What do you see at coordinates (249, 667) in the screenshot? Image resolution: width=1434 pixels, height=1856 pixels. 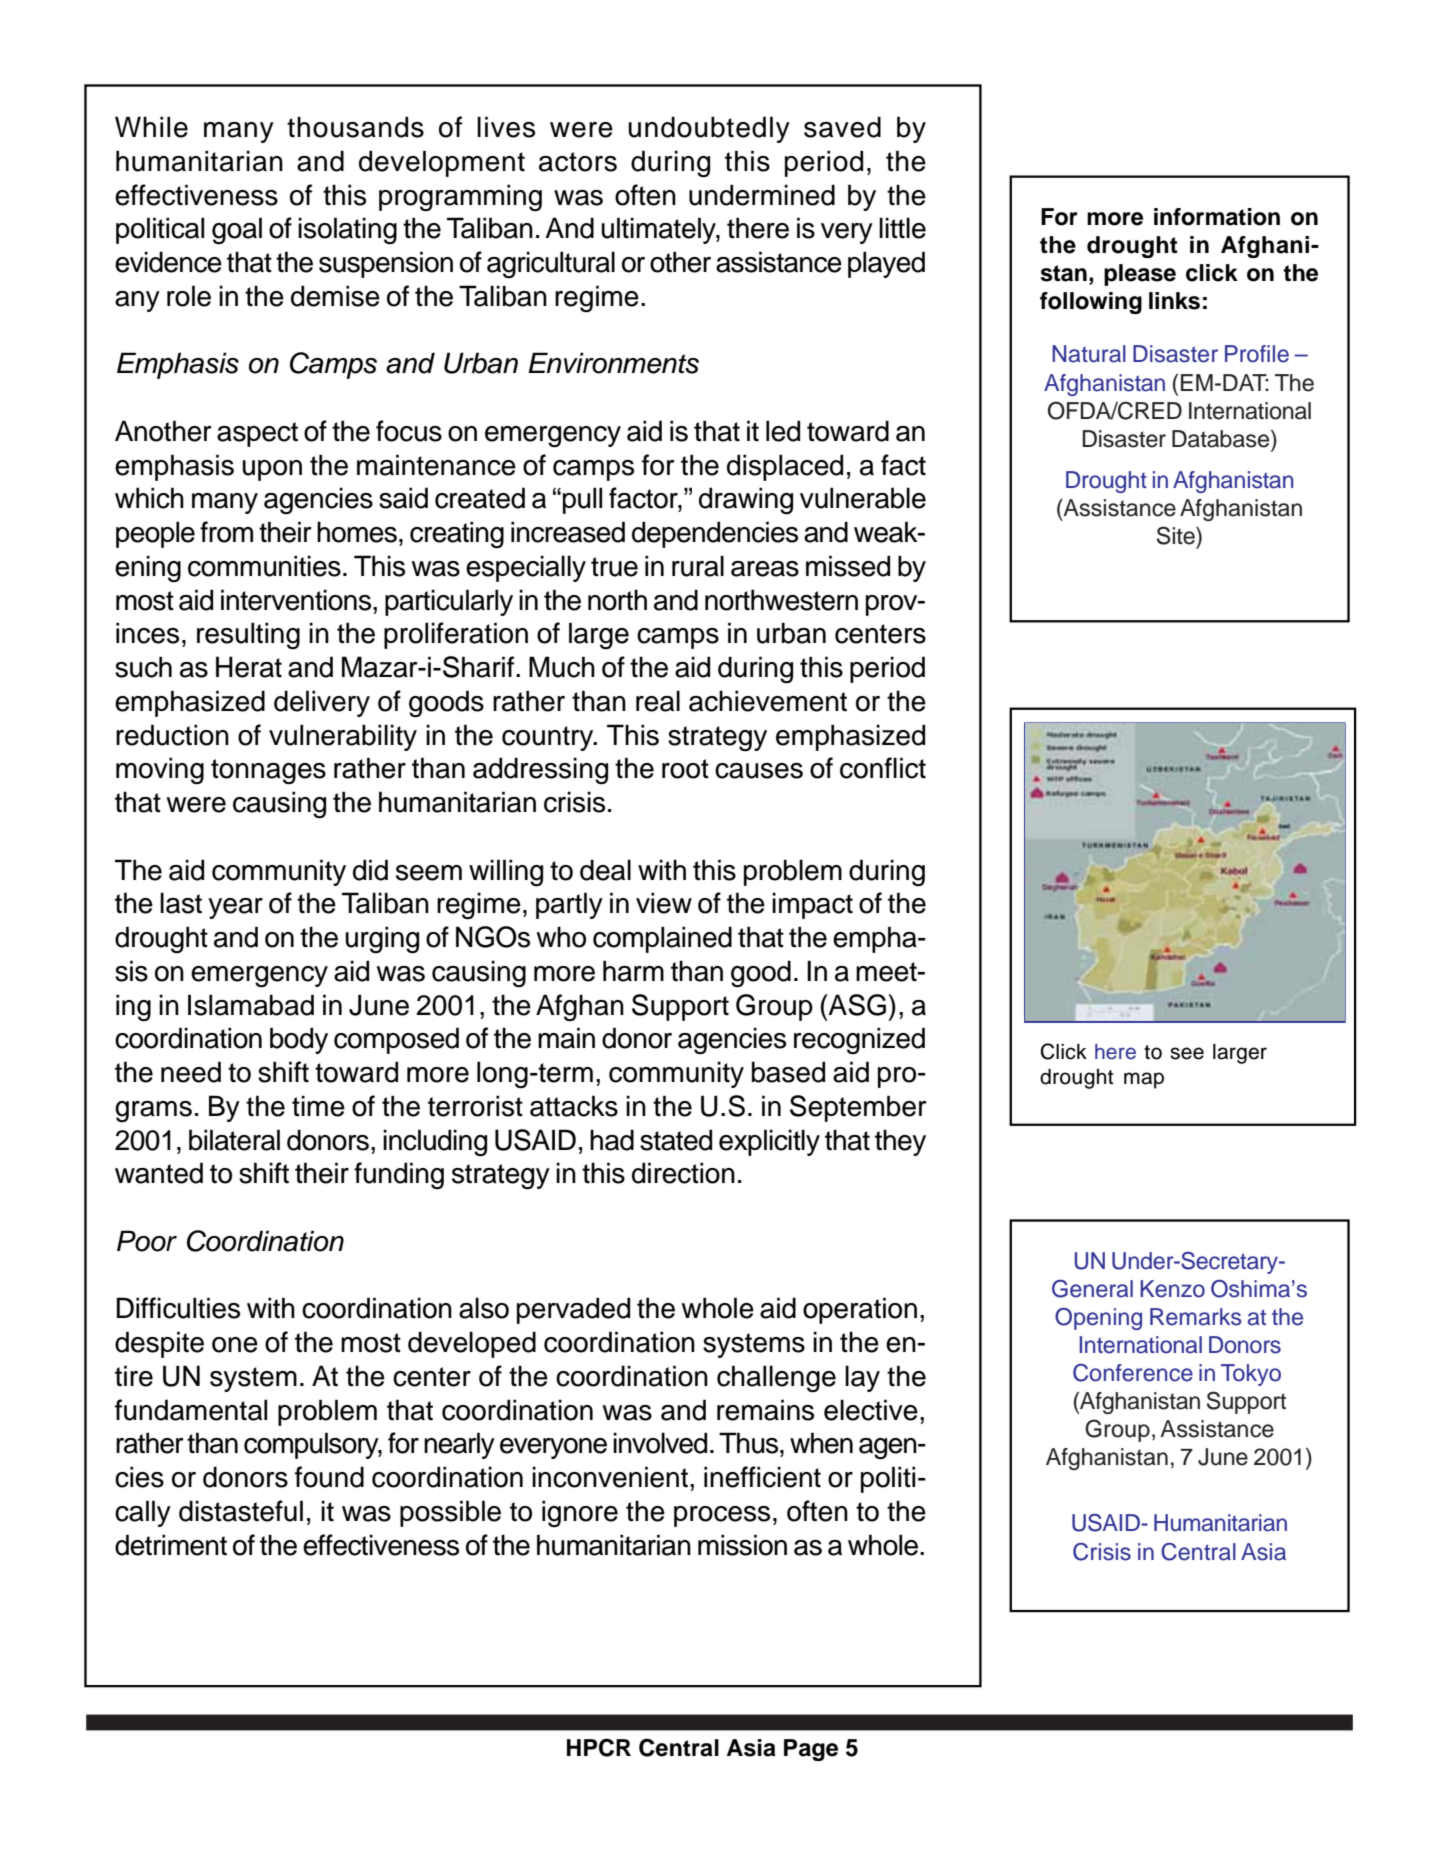 I see `Herat` at bounding box center [249, 667].
